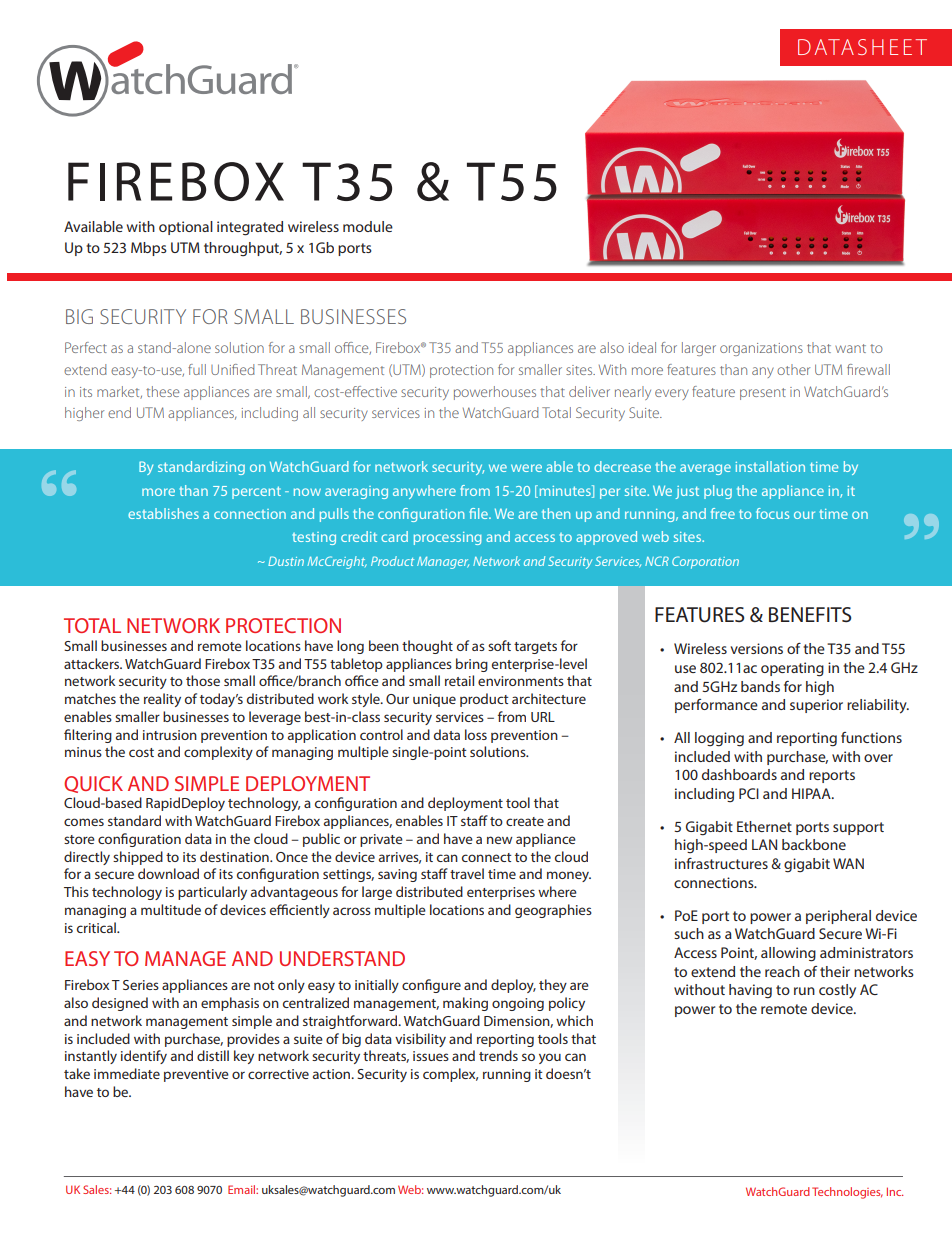 The image size is (952, 1233). Describe the element at coordinates (847, 1193) in the screenshot. I see `Technologies` at that location.
